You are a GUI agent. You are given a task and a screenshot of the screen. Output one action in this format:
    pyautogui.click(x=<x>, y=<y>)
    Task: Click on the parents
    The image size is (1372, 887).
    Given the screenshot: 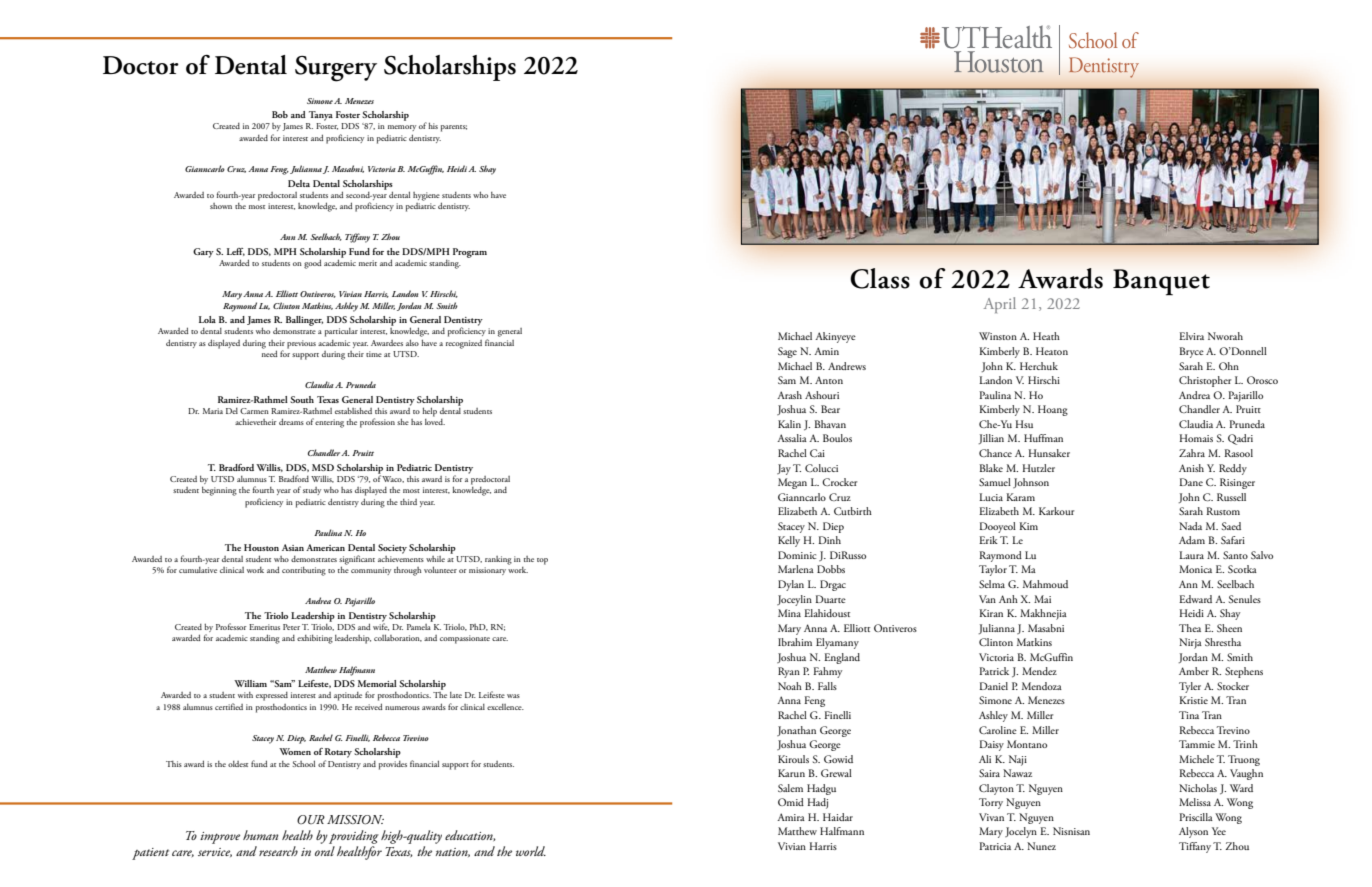 What is the action you would take?
    pyautogui.click(x=454, y=128)
